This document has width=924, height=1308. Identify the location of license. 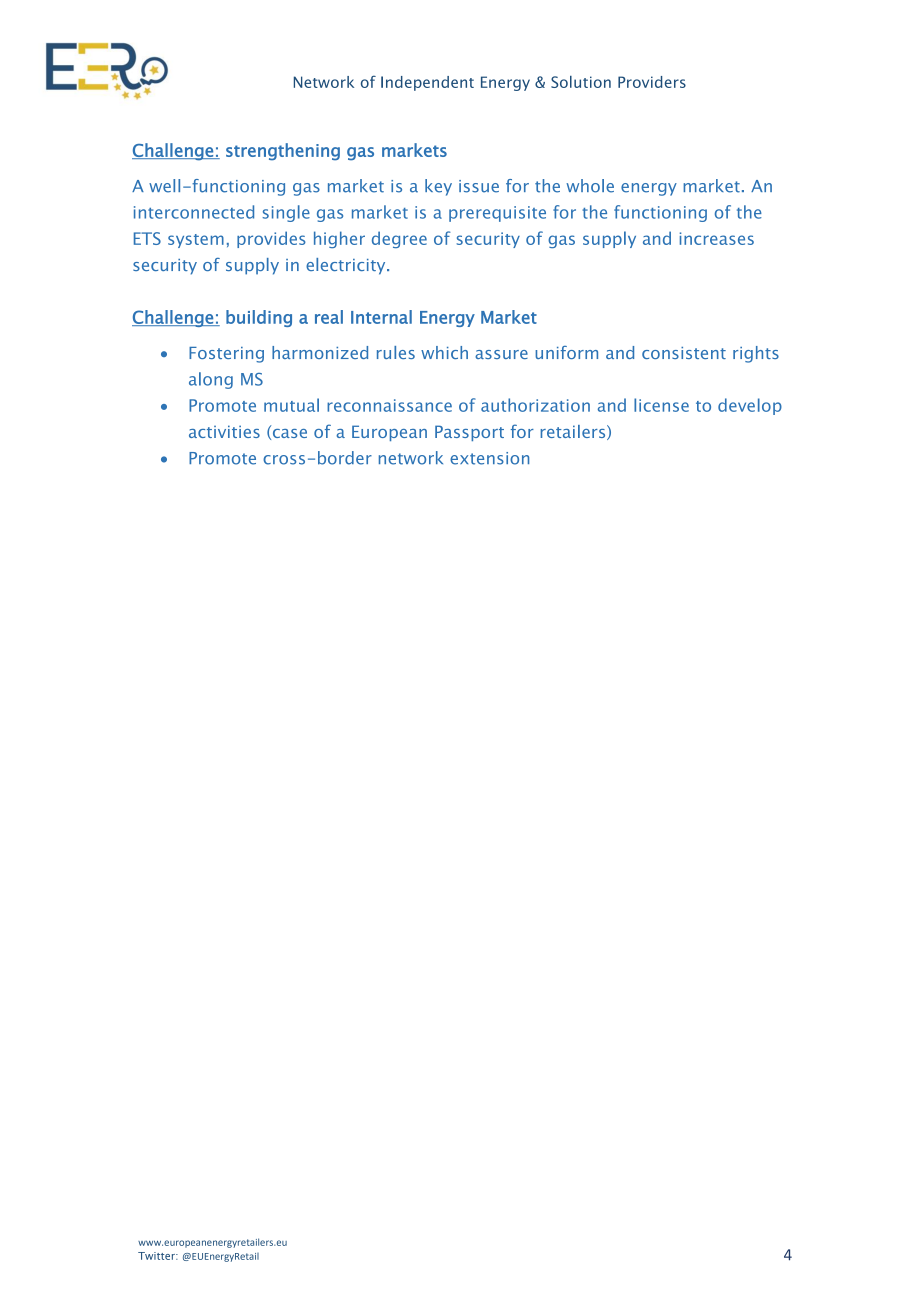
(661, 405).
